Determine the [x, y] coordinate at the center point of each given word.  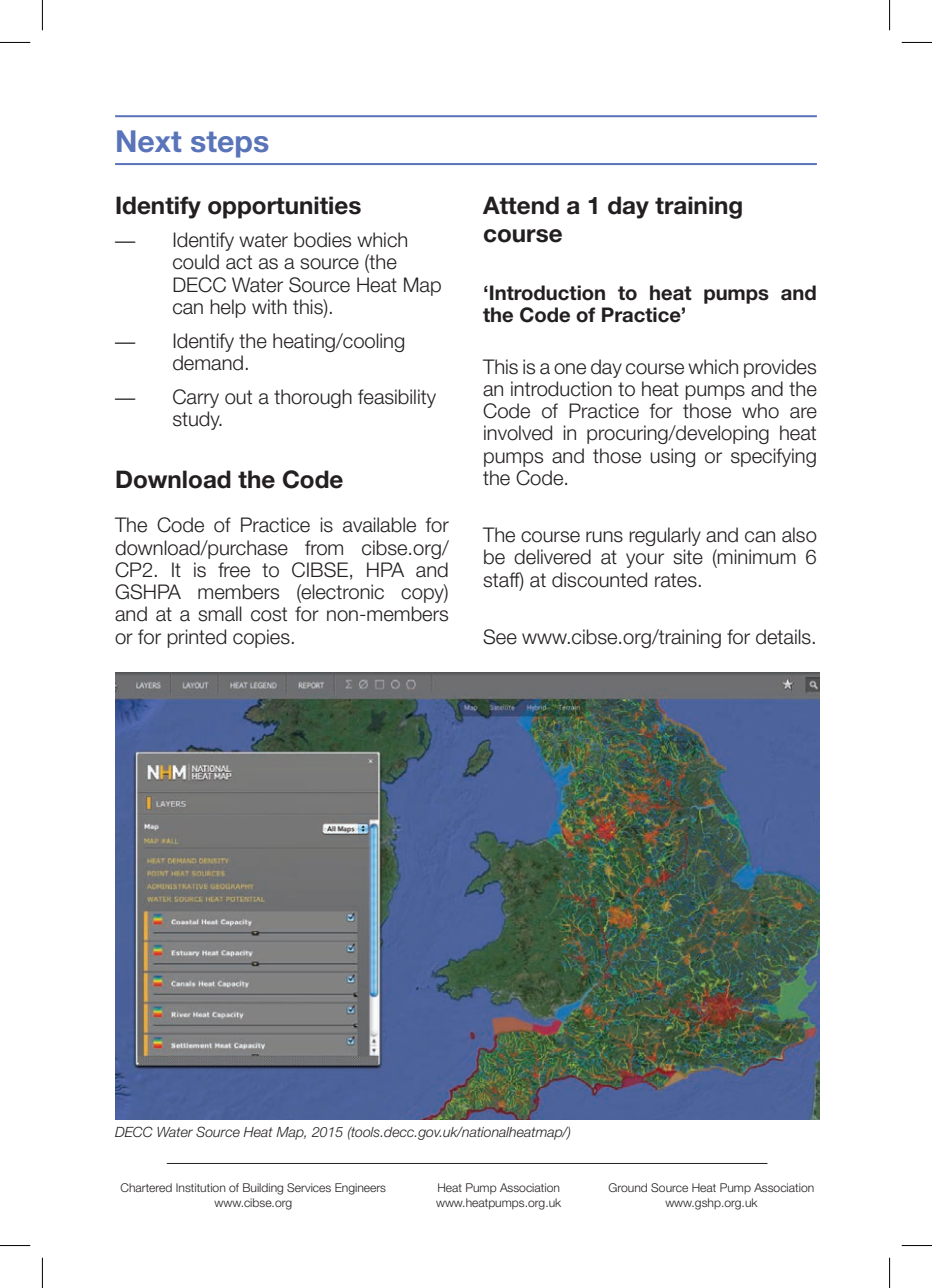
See [500, 637]
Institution [201, 1187]
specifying [773, 457]
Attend [521, 205]
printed [196, 638]
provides [780, 368]
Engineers [360, 1189]
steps [230, 144]
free [234, 570]
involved [518, 433]
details [783, 637]
